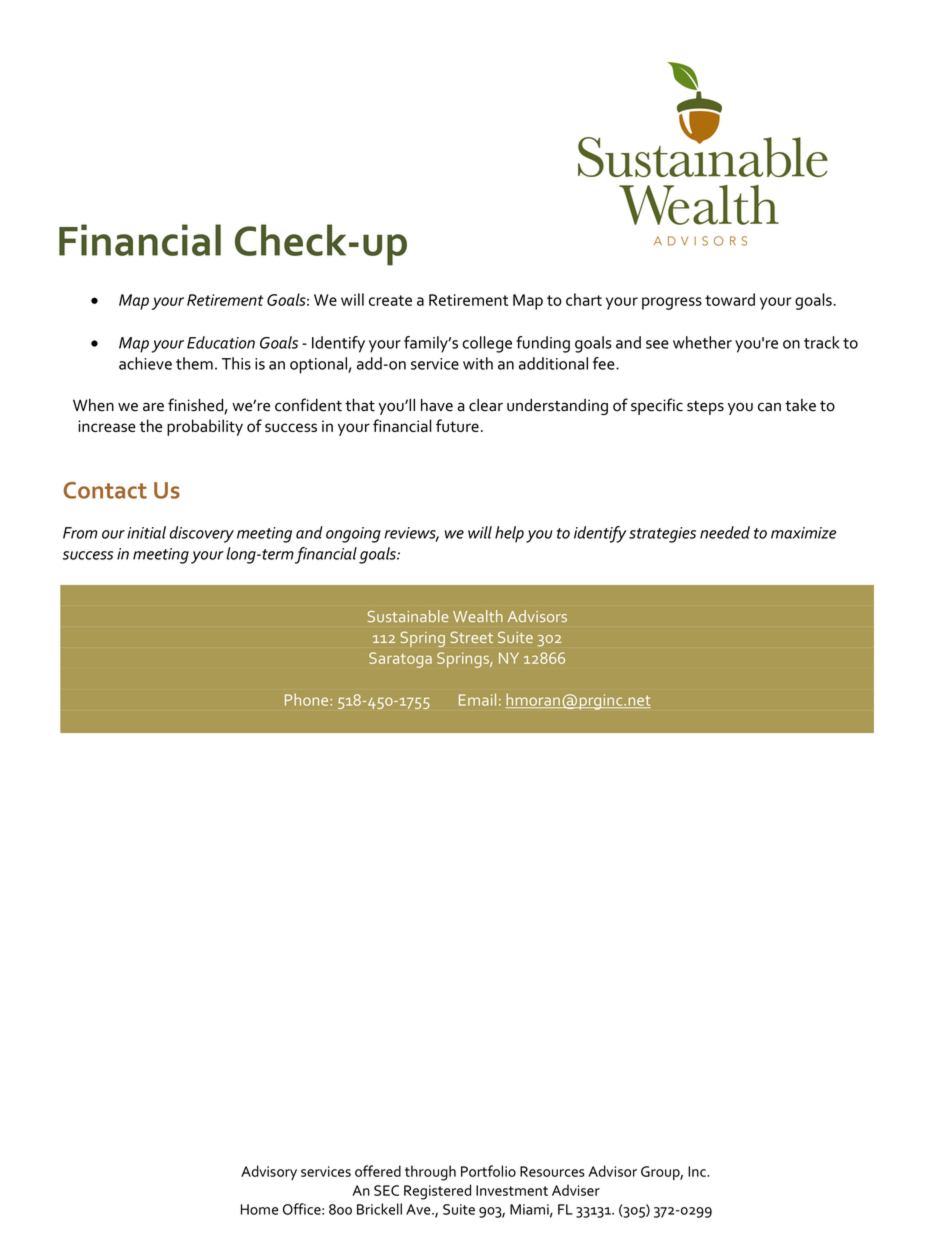 This screenshot has height=1233, width=952. Describe the element at coordinates (478, 616) in the screenshot. I see `Wealth` at that location.
